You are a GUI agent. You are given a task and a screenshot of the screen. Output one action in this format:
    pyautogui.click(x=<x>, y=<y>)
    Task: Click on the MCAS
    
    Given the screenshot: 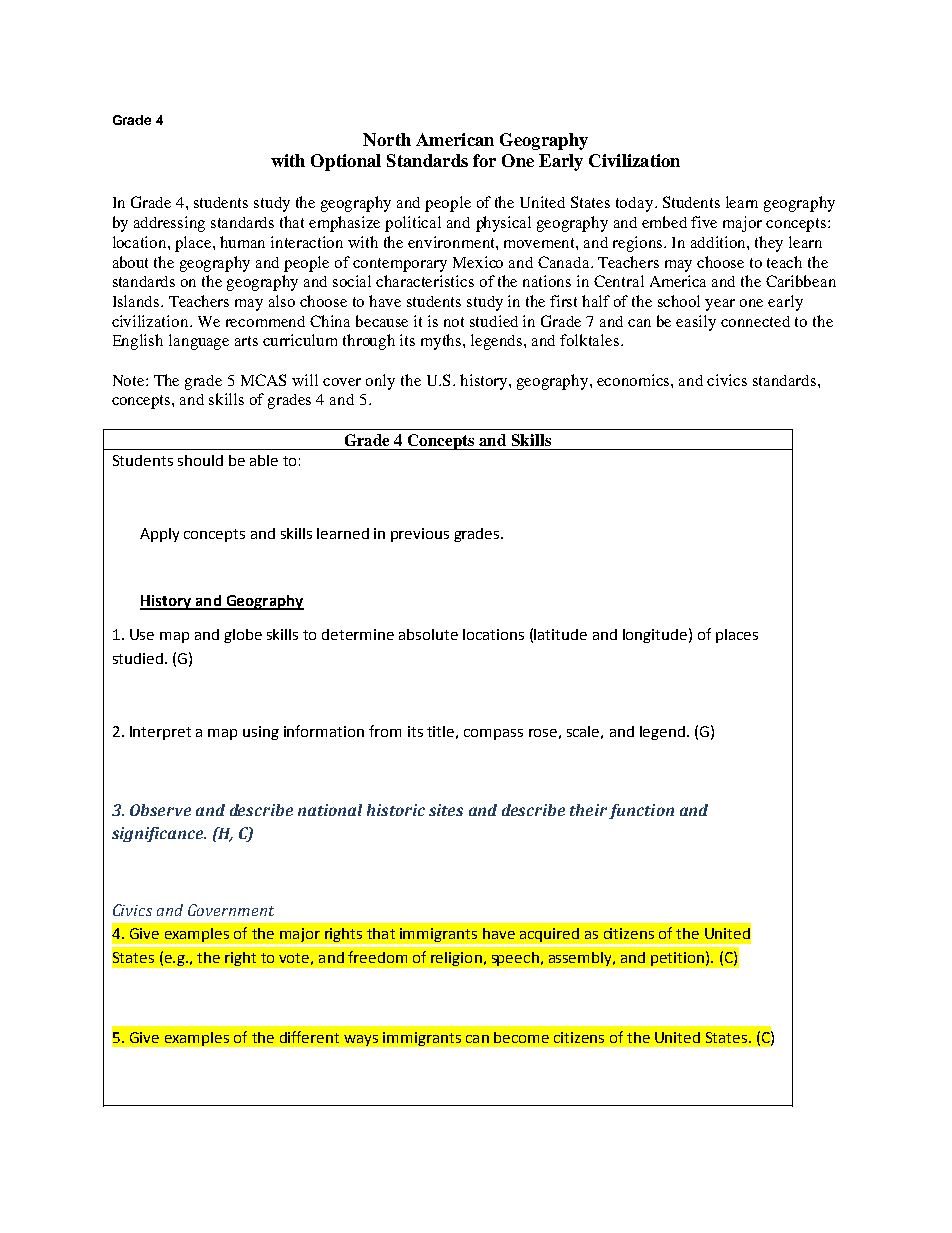 What is the action you would take?
    pyautogui.click(x=263, y=380)
